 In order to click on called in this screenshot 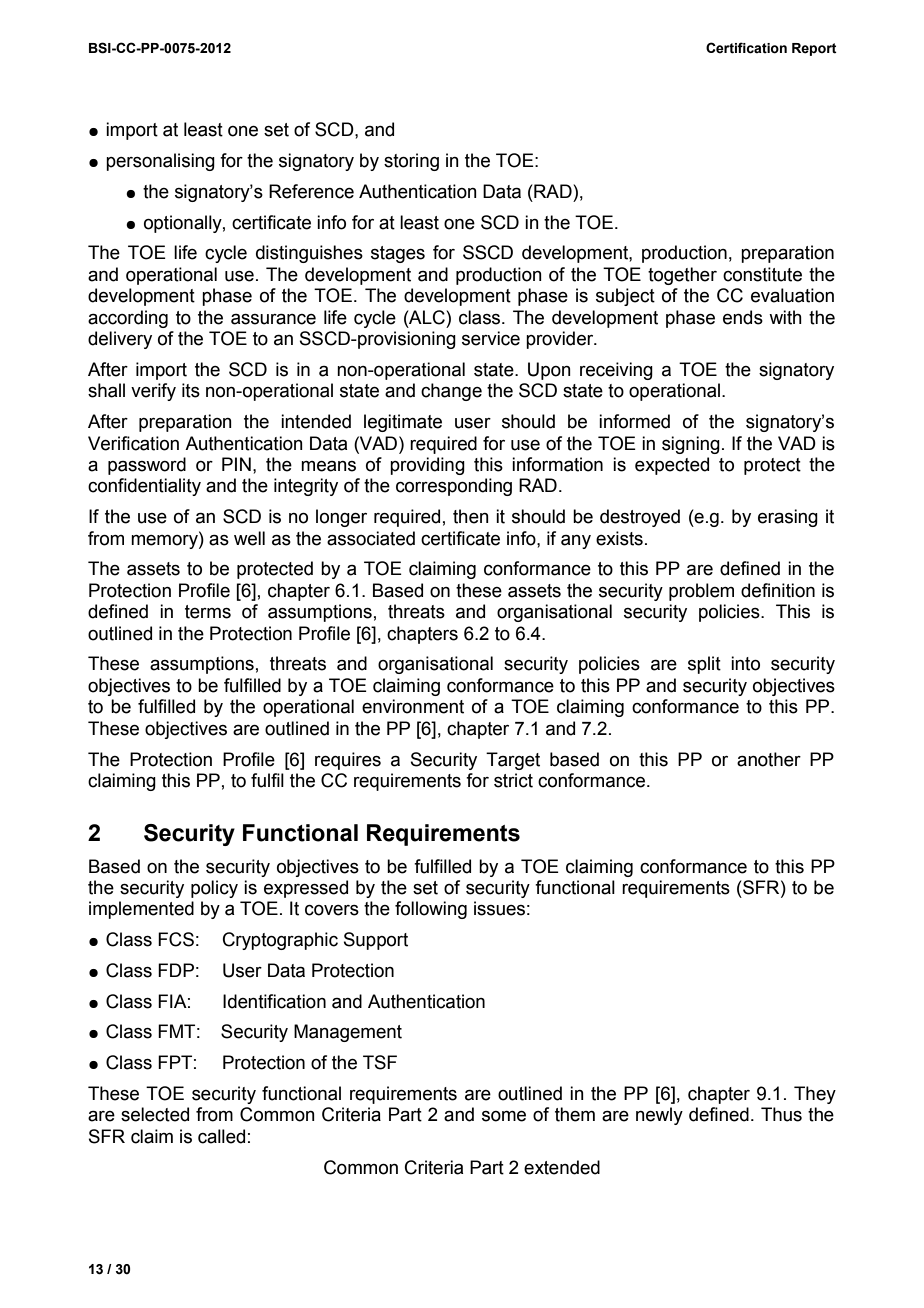, I will do `click(221, 1136)`.
